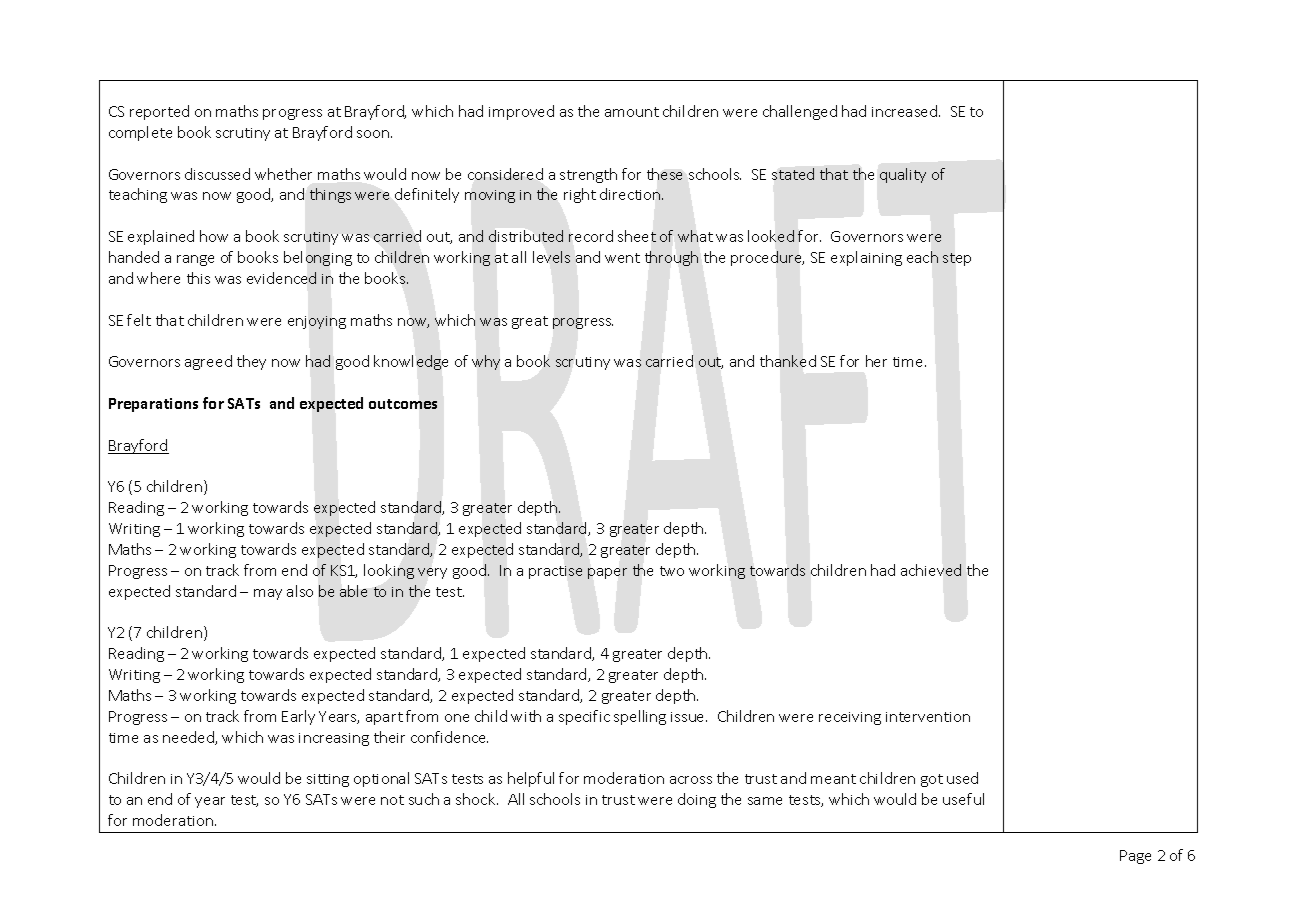  I want to click on useful, so click(963, 799).
